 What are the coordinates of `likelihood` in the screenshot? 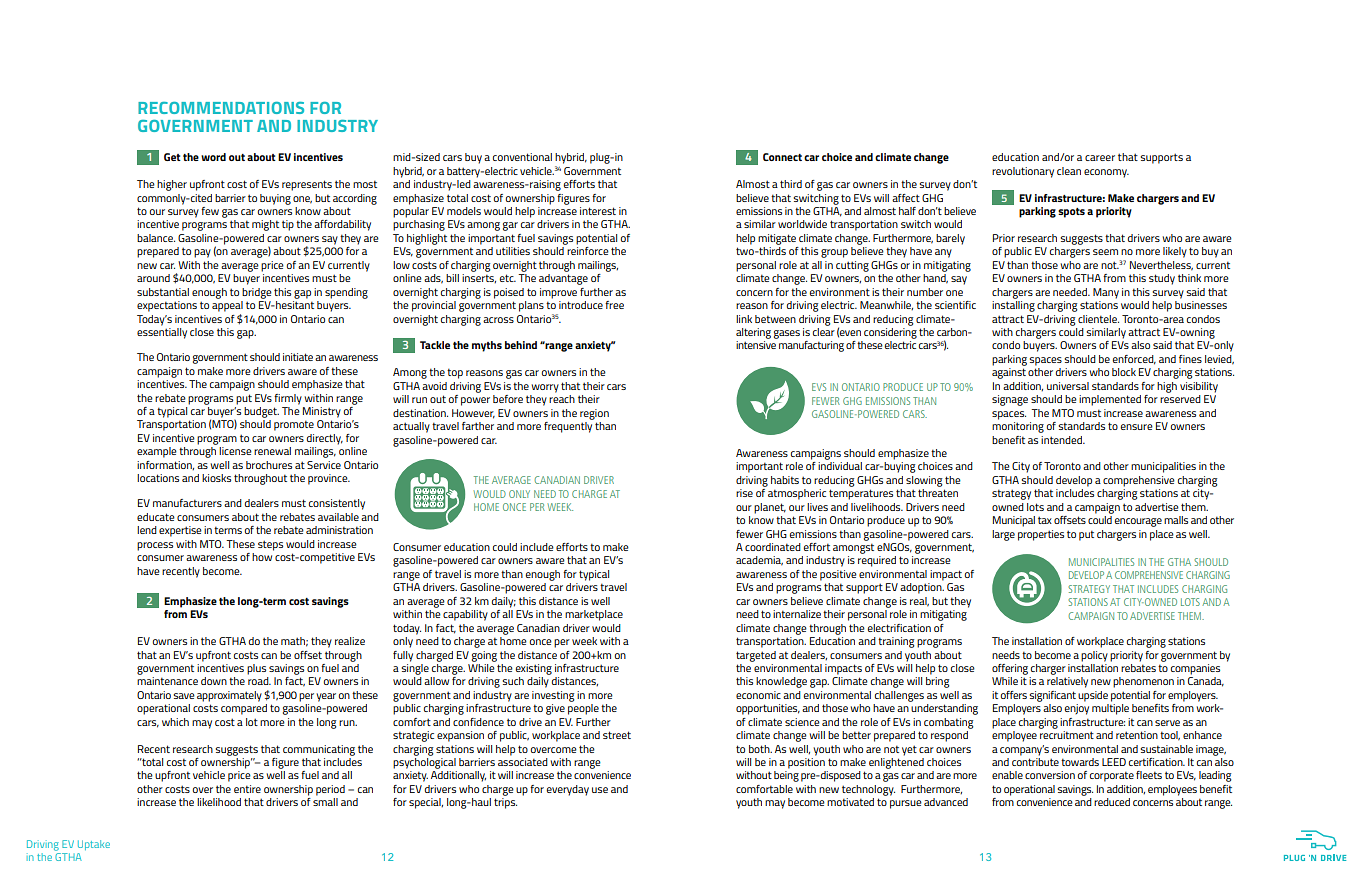 It's located at (219, 802).
